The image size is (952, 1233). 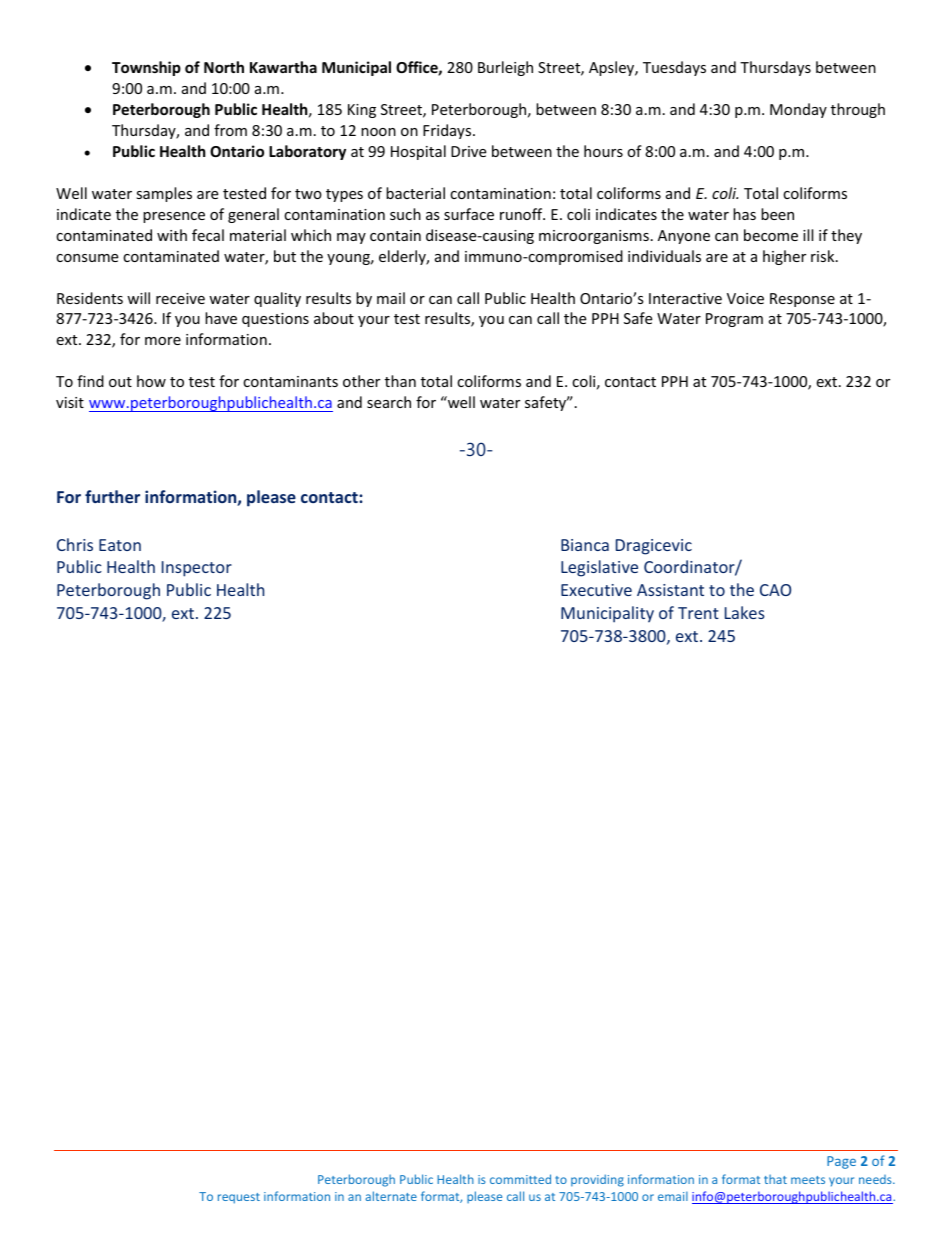 What do you see at coordinates (146, 68) in the screenshot?
I see `Township` at bounding box center [146, 68].
